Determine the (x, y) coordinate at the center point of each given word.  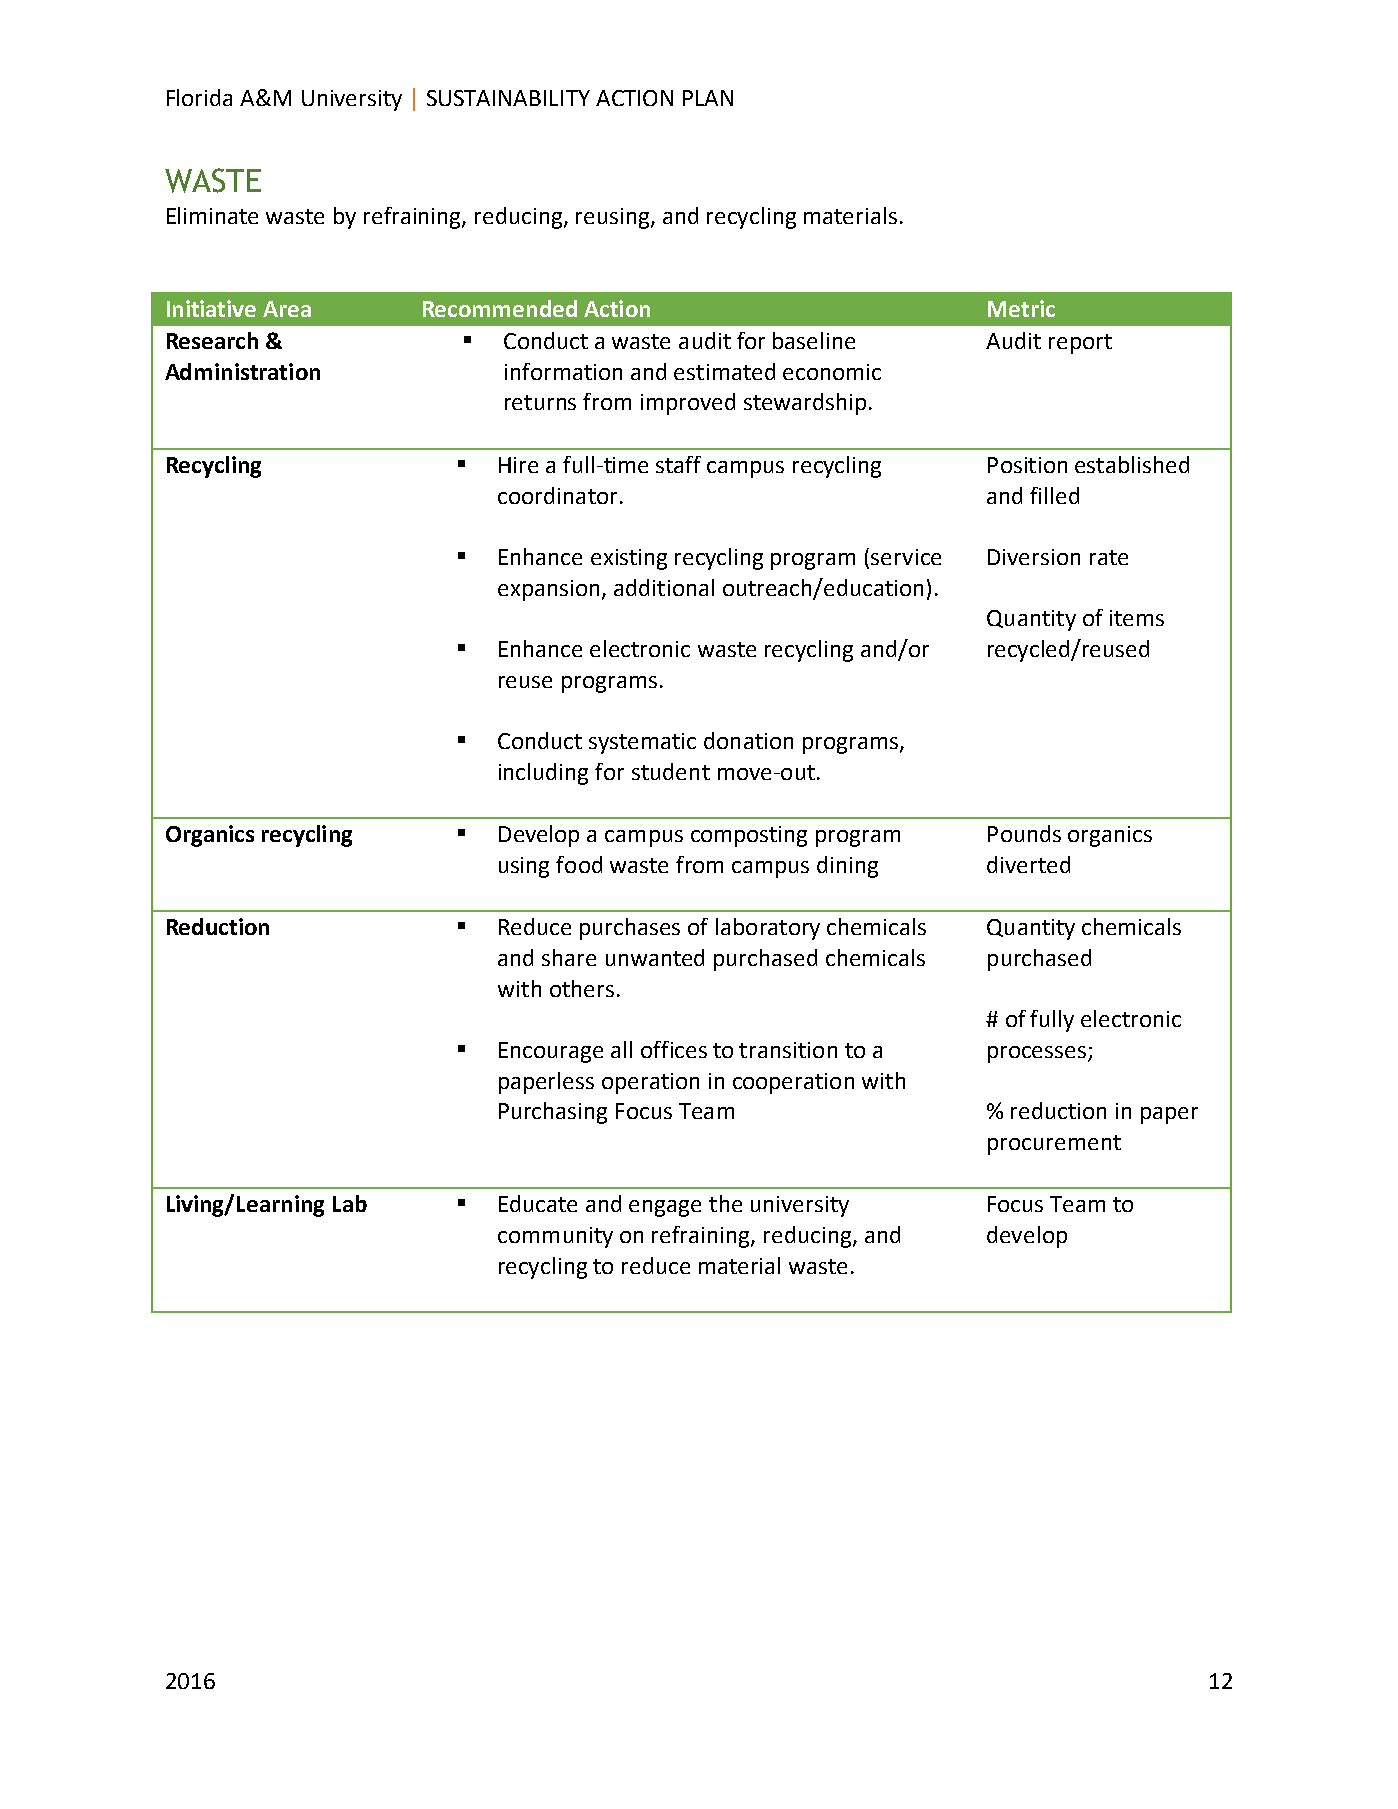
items (1137, 618)
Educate (538, 1203)
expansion (548, 590)
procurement (1054, 1145)
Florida (199, 97)
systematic (642, 743)
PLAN (708, 98)
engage (665, 1208)
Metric (1021, 308)
